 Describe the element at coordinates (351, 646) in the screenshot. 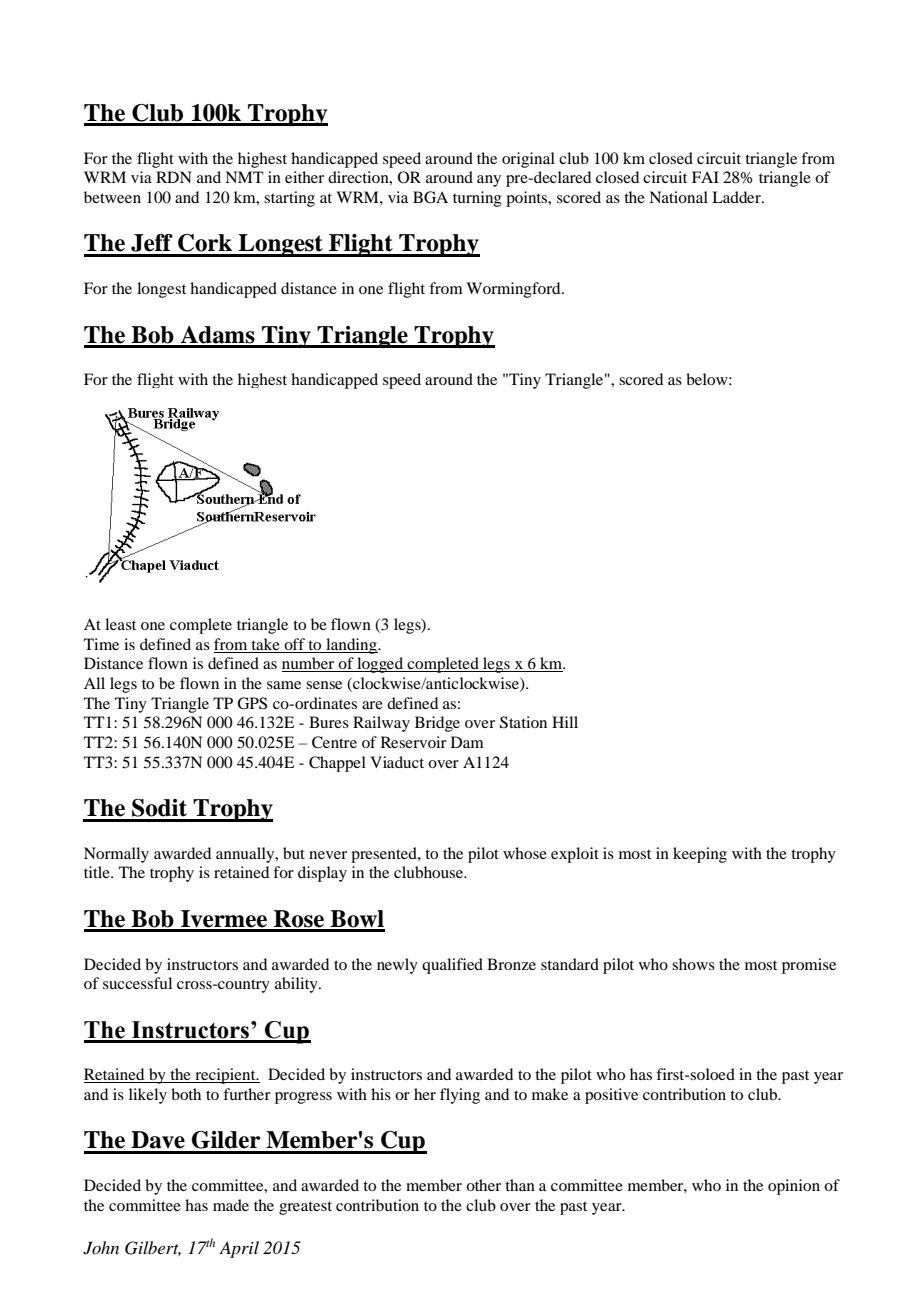

I see `landing` at that location.
